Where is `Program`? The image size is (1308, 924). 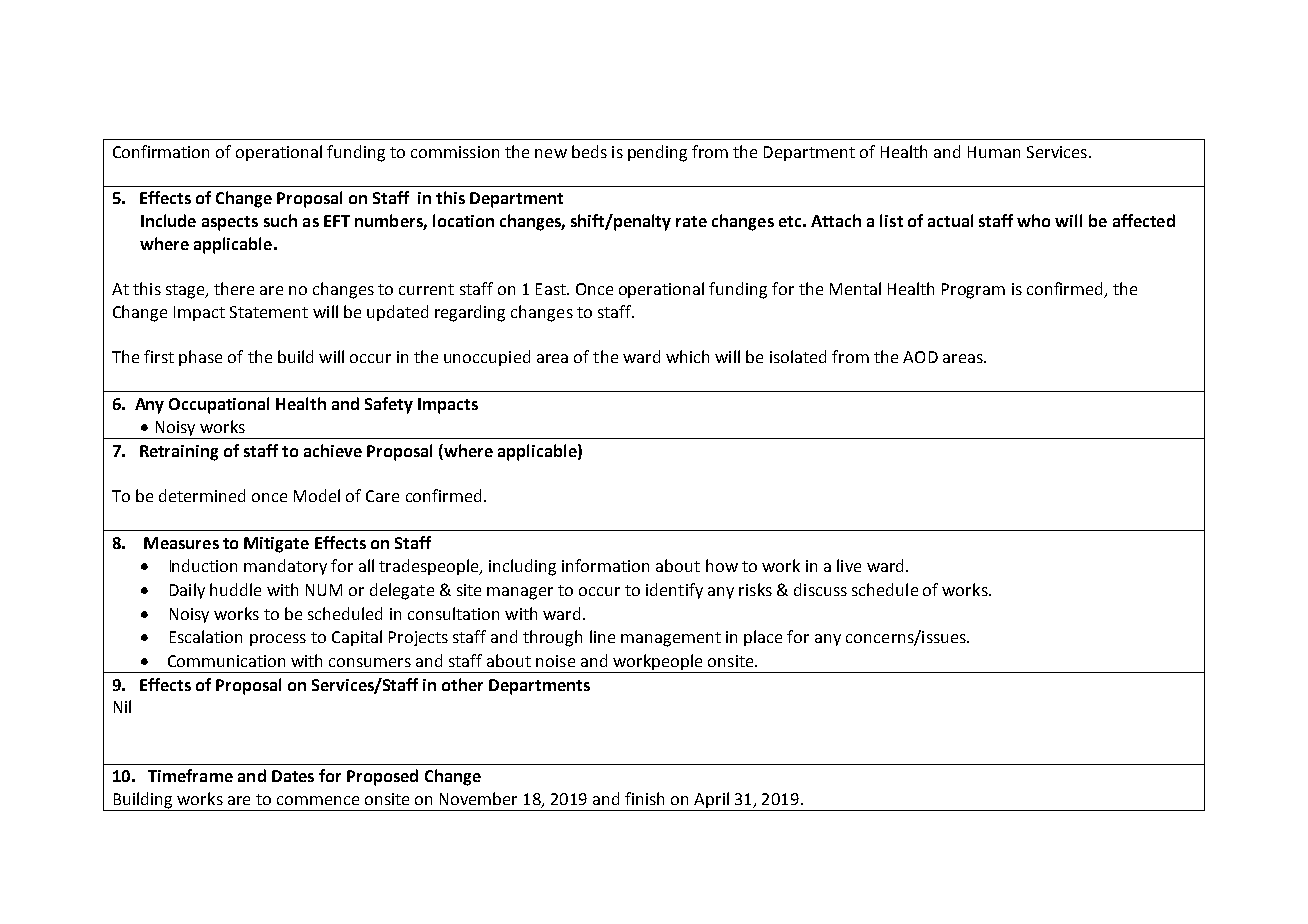 Program is located at coordinates (973, 291).
